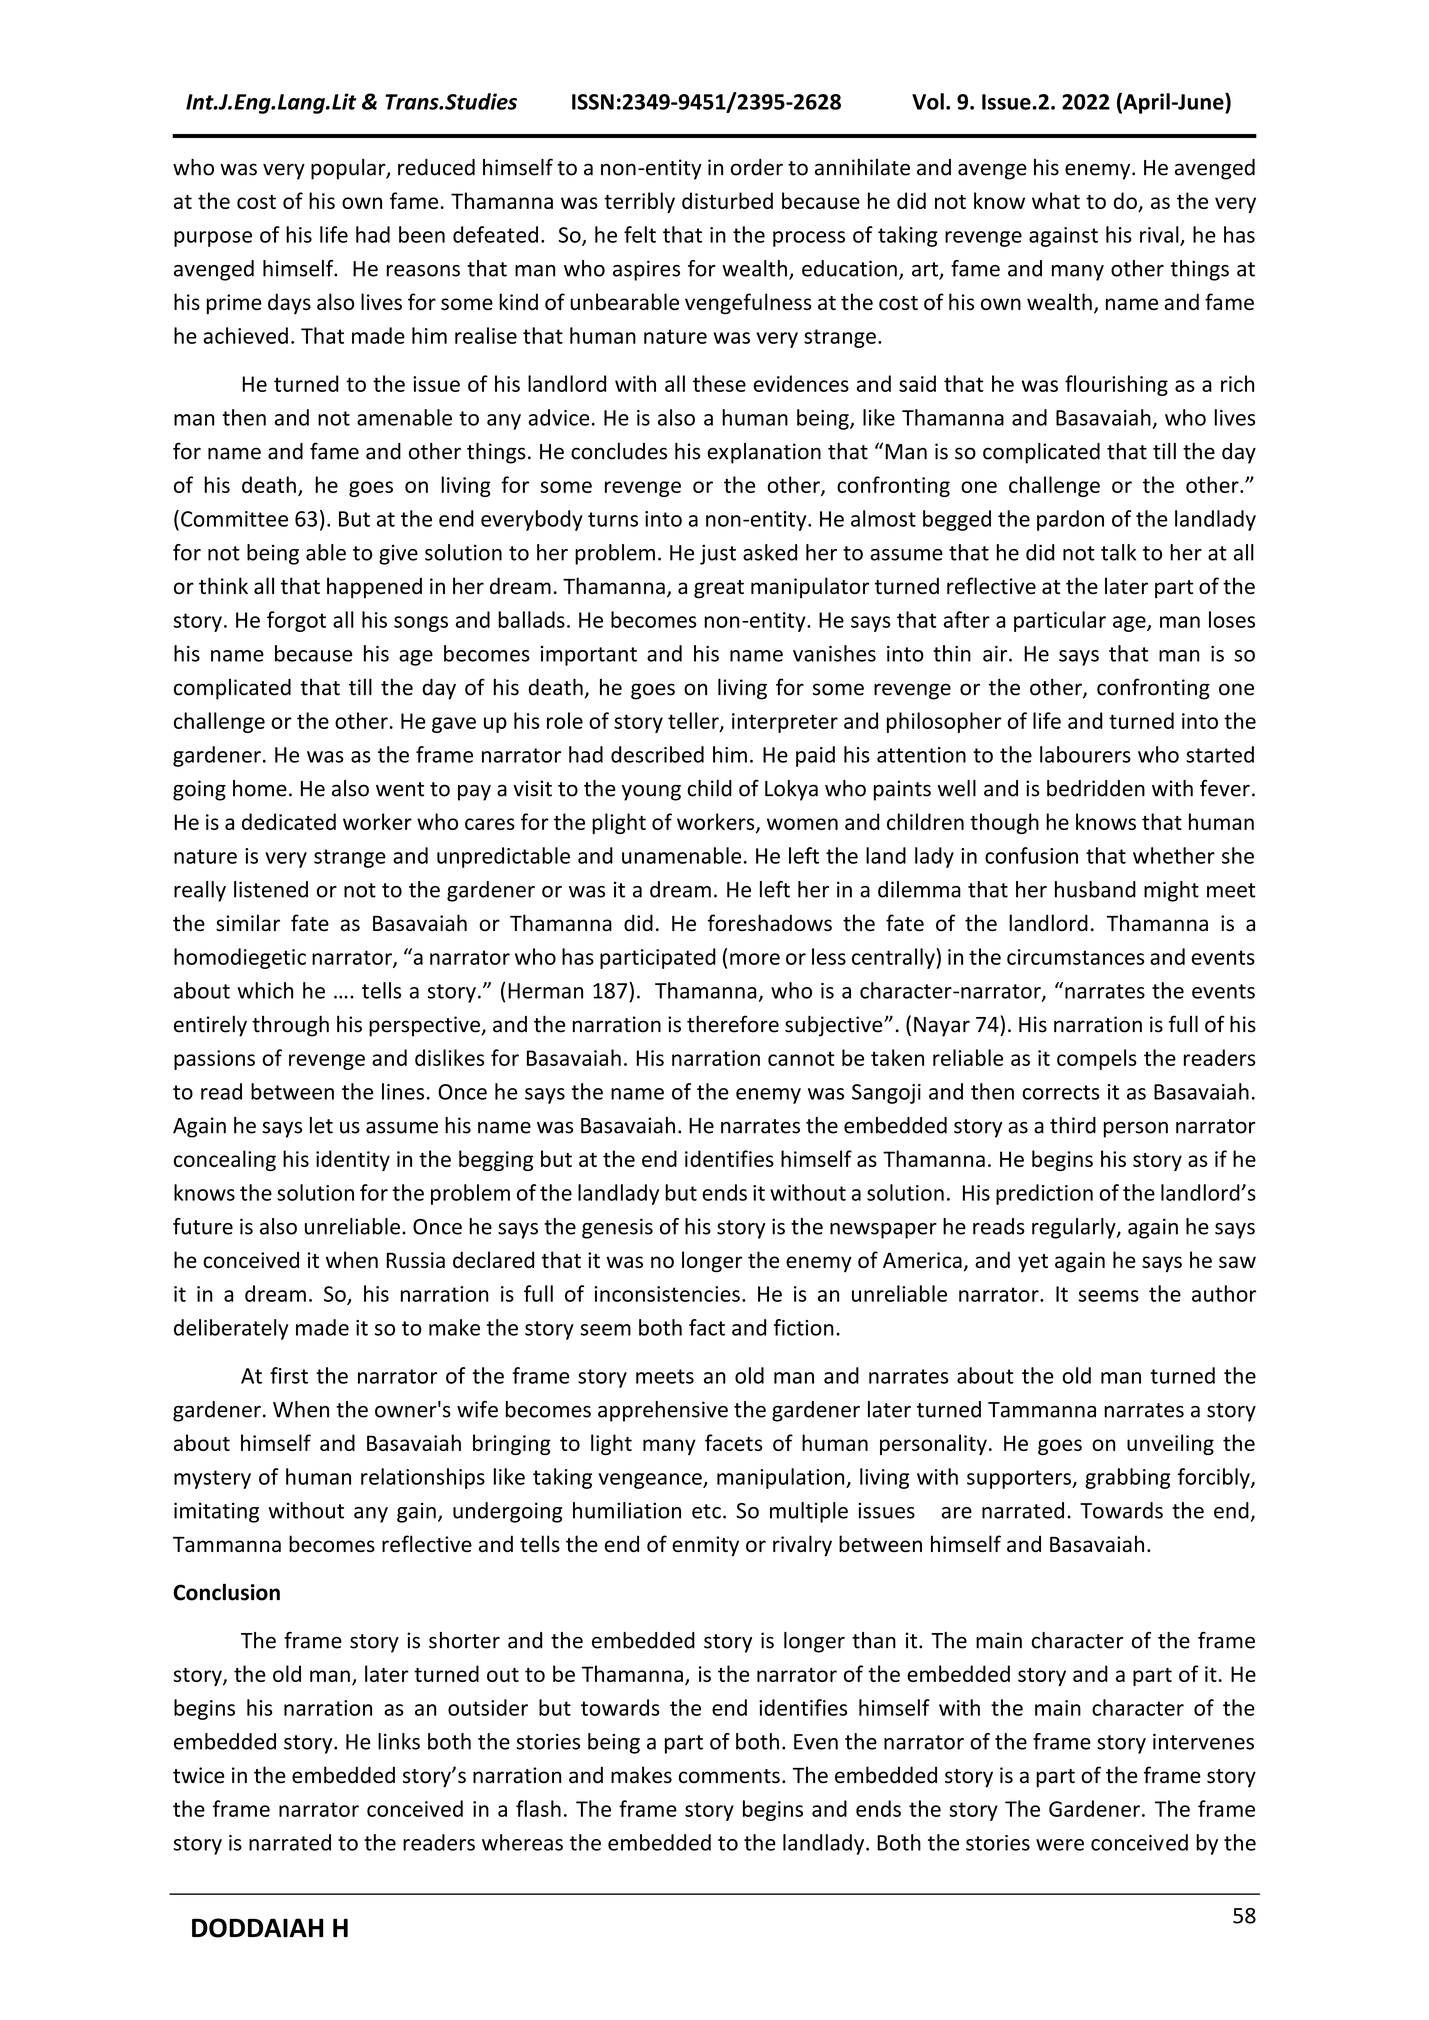 Image resolution: width=1429 pixels, height=2020 pixels. What do you see at coordinates (399, 1741) in the screenshot?
I see `links` at bounding box center [399, 1741].
